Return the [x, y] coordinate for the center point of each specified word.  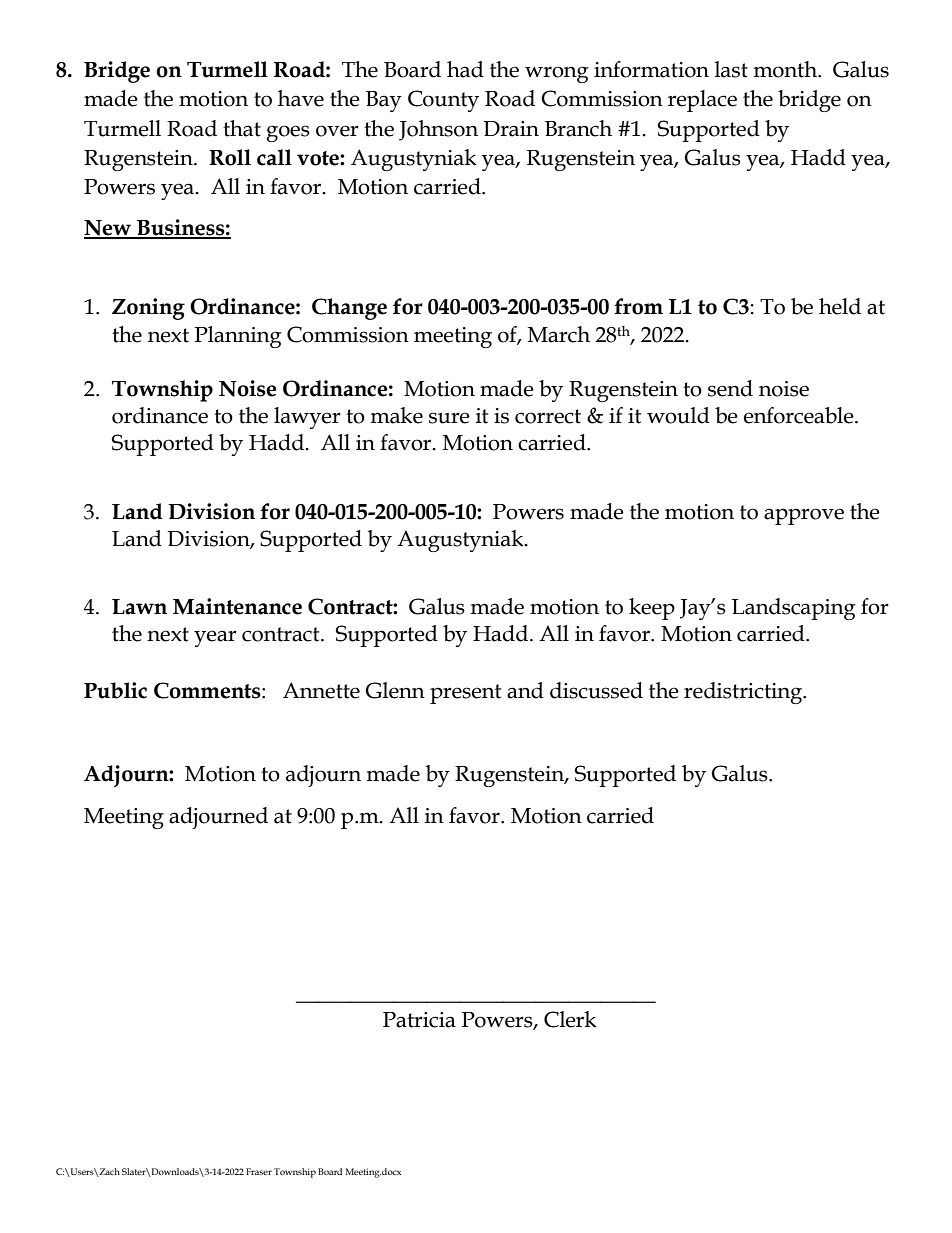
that [242, 128]
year [215, 638]
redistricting [744, 693]
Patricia [419, 1020]
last [731, 69]
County [443, 101]
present [465, 694]
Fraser [259, 1171]
